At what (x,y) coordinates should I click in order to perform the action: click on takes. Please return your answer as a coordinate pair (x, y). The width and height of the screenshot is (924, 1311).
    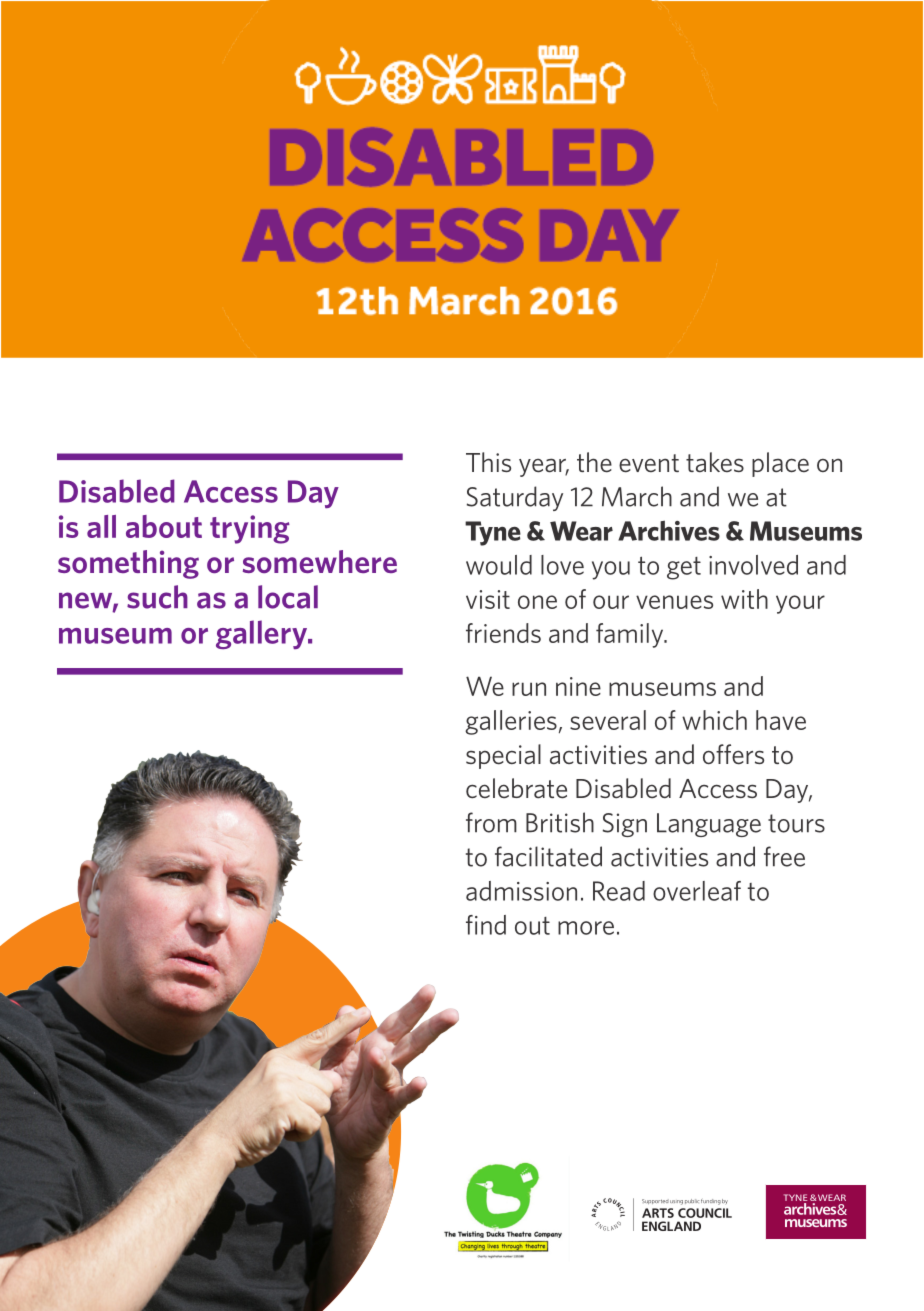
    Looking at the image, I should click on (715, 462).
